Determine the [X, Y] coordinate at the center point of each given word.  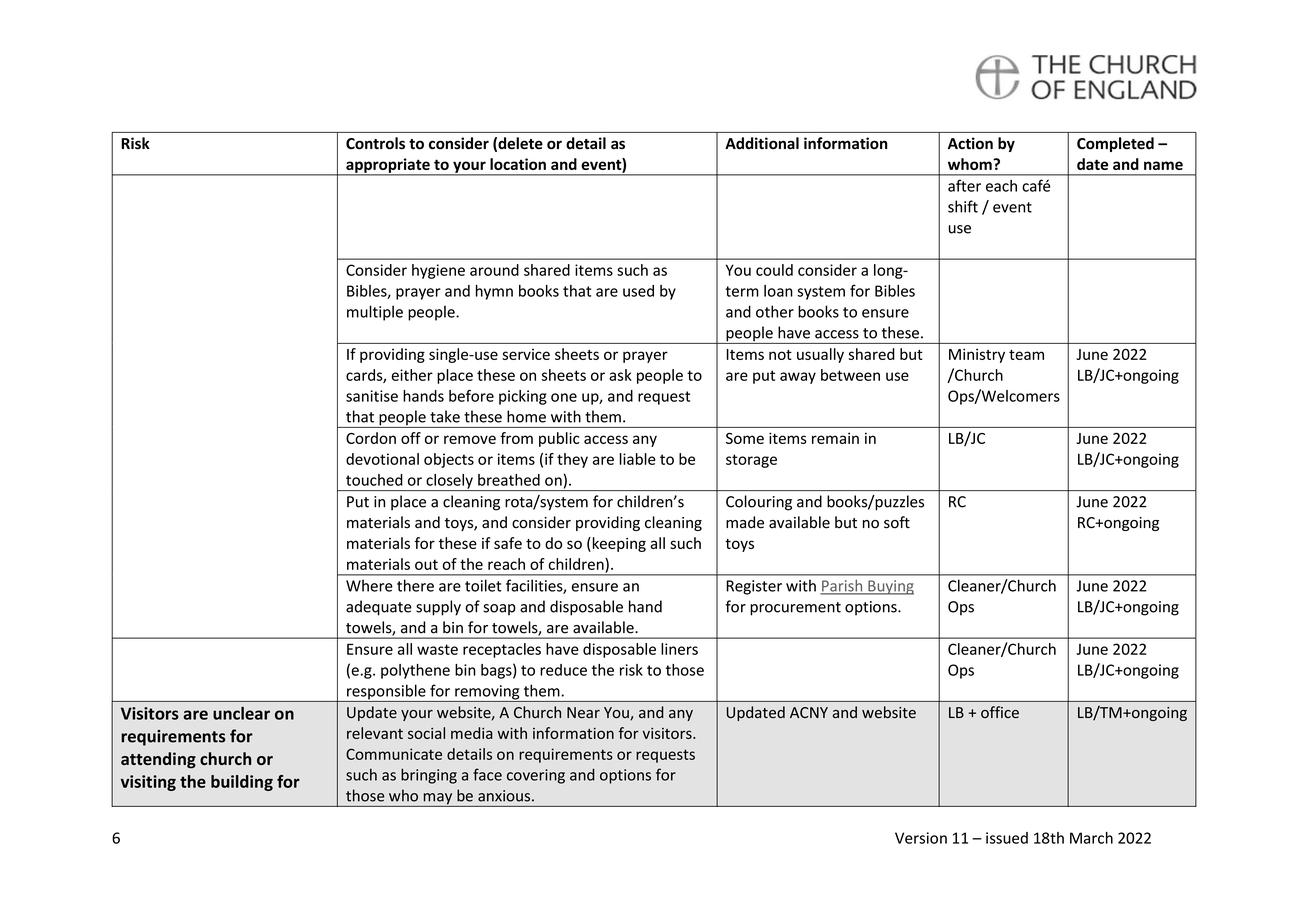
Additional [762, 143]
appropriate [388, 166]
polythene [415, 671]
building [242, 783]
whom [971, 164]
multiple [375, 313]
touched [374, 480]
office [1000, 712]
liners [679, 649]
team [1026, 355]
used [638, 291]
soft [897, 522]
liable [638, 459]
